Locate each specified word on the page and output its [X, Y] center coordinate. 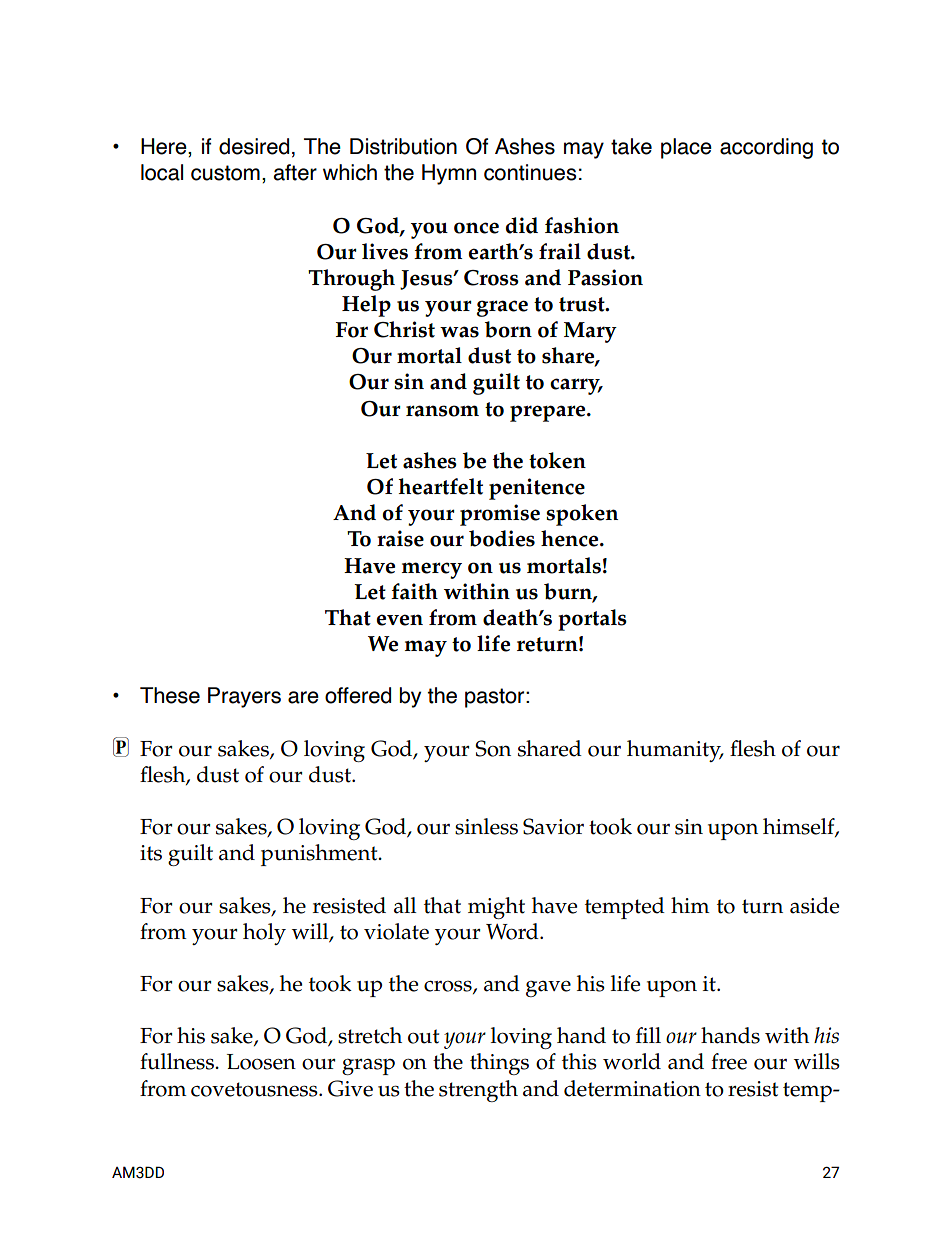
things [499, 1064]
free [729, 1061]
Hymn [449, 174]
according [766, 148]
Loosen [261, 1062]
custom [225, 173]
